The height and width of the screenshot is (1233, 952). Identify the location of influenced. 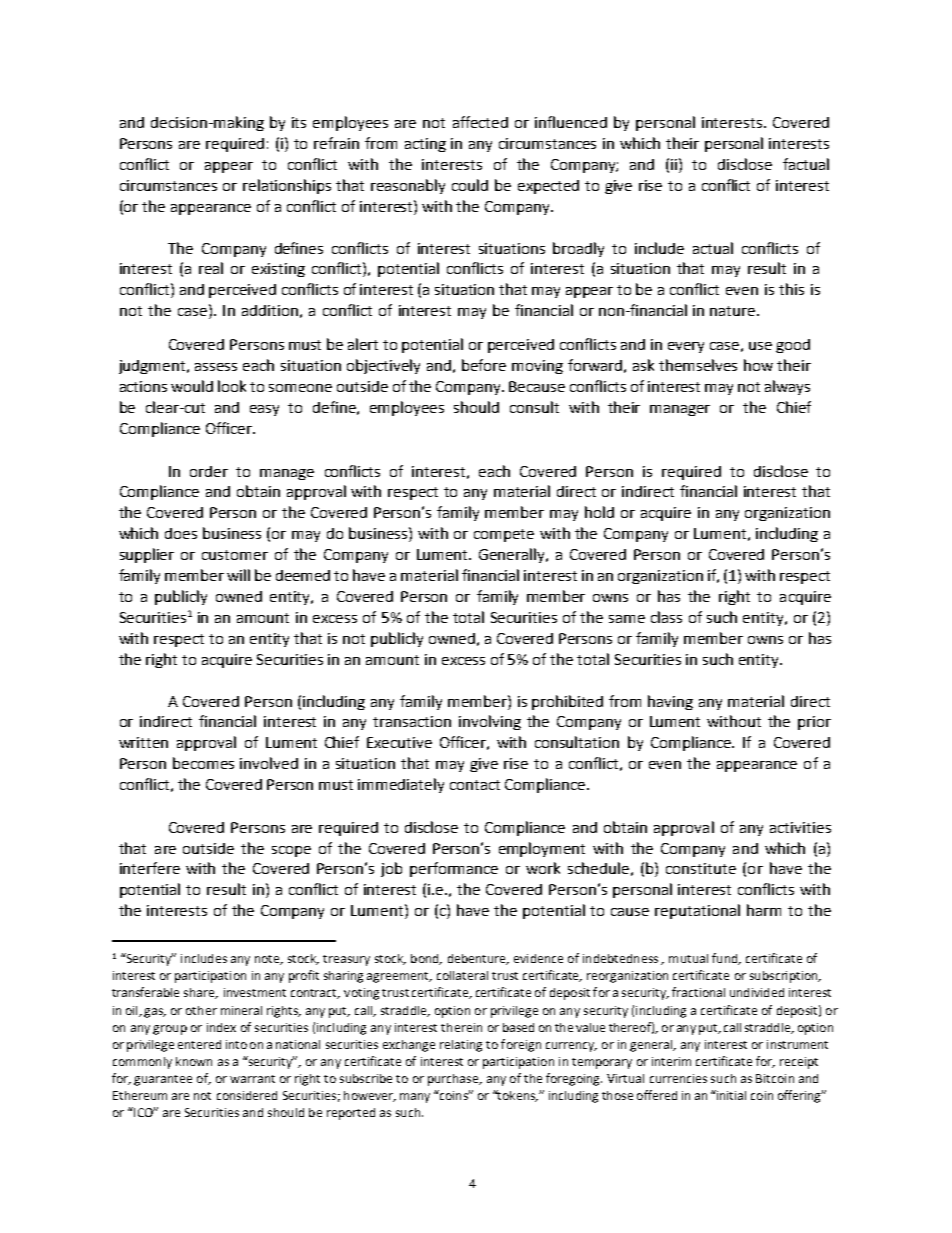
(571, 122).
